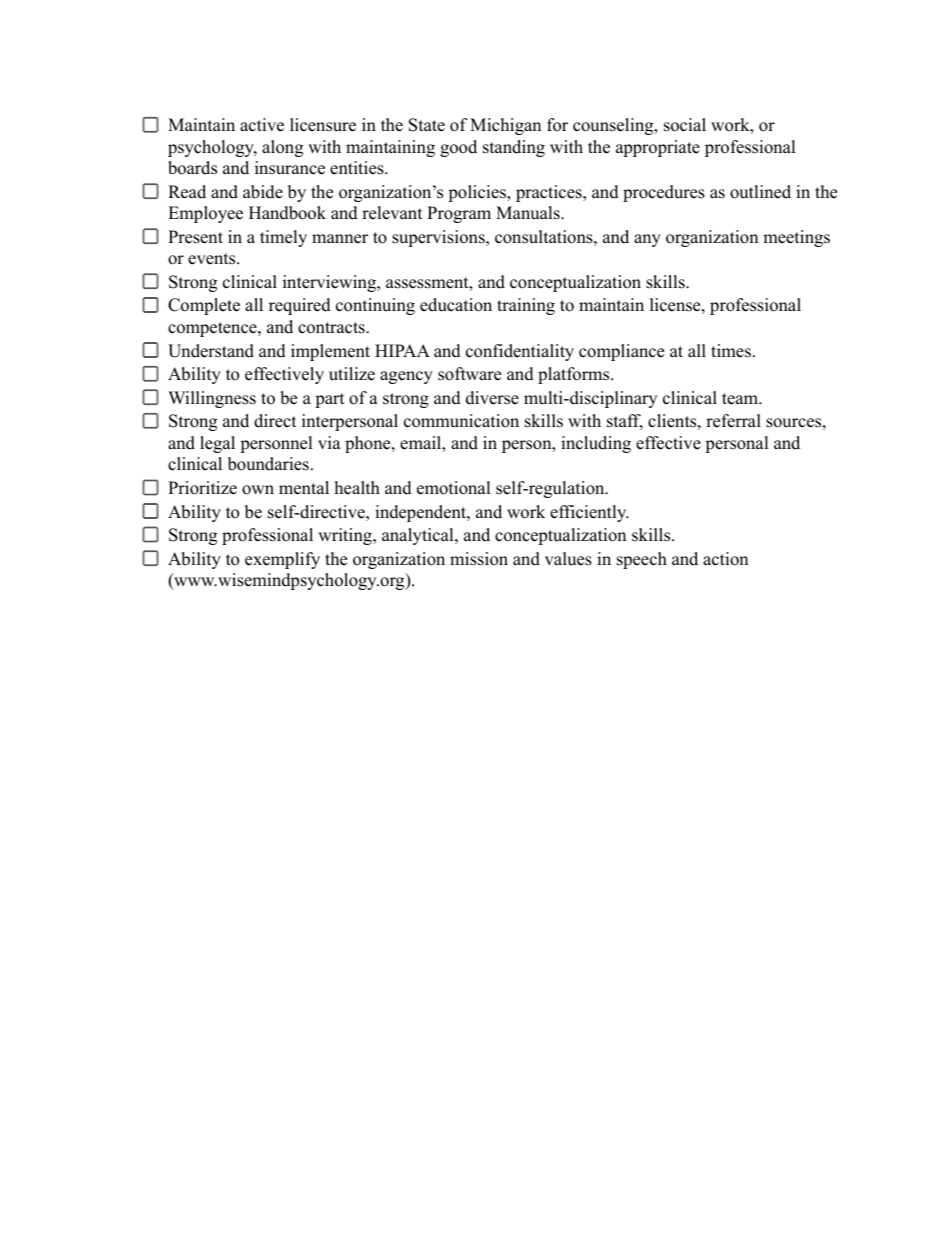  Describe the element at coordinates (733, 421) in the screenshot. I see `referral` at that location.
